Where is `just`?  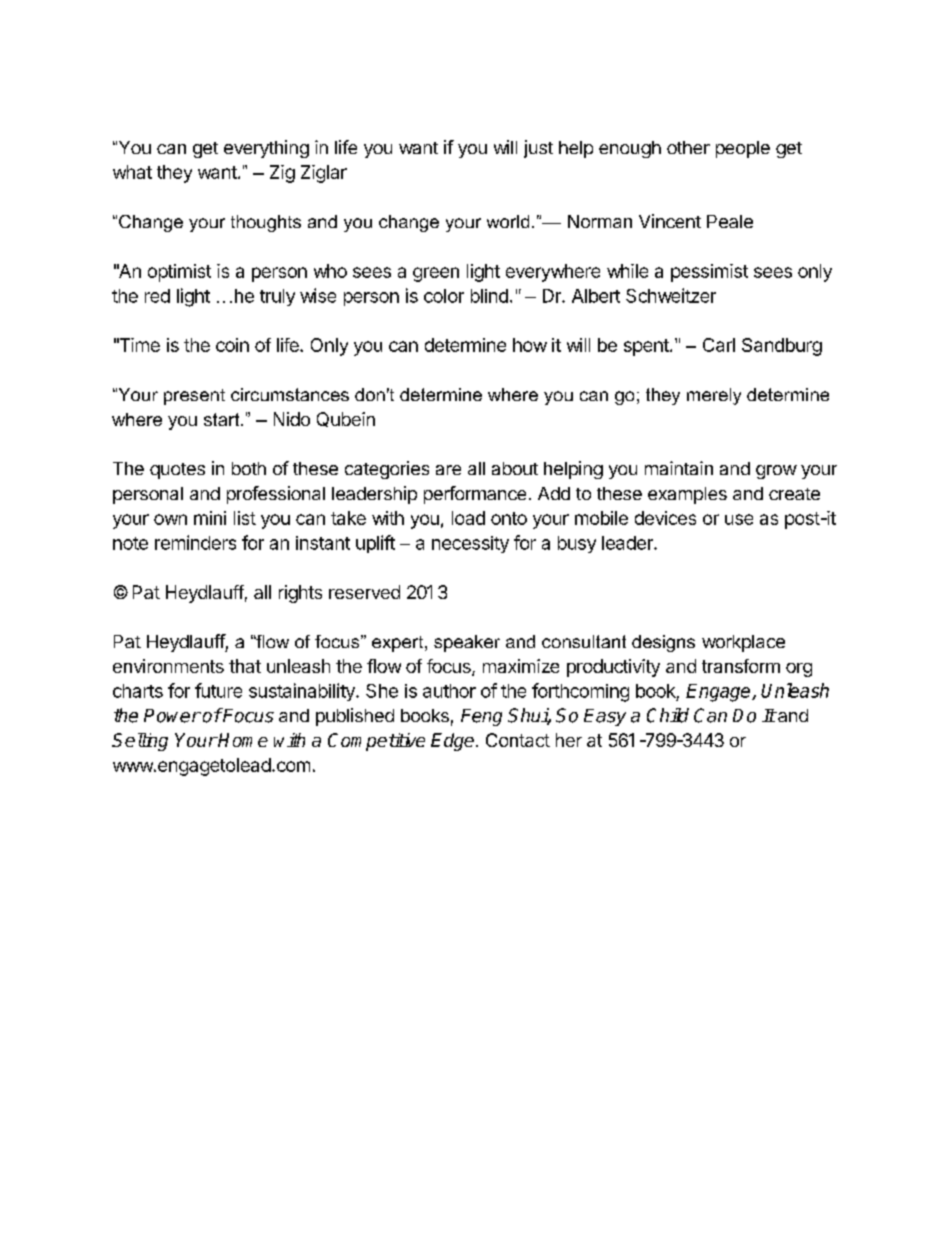 just is located at coordinates (538, 149).
